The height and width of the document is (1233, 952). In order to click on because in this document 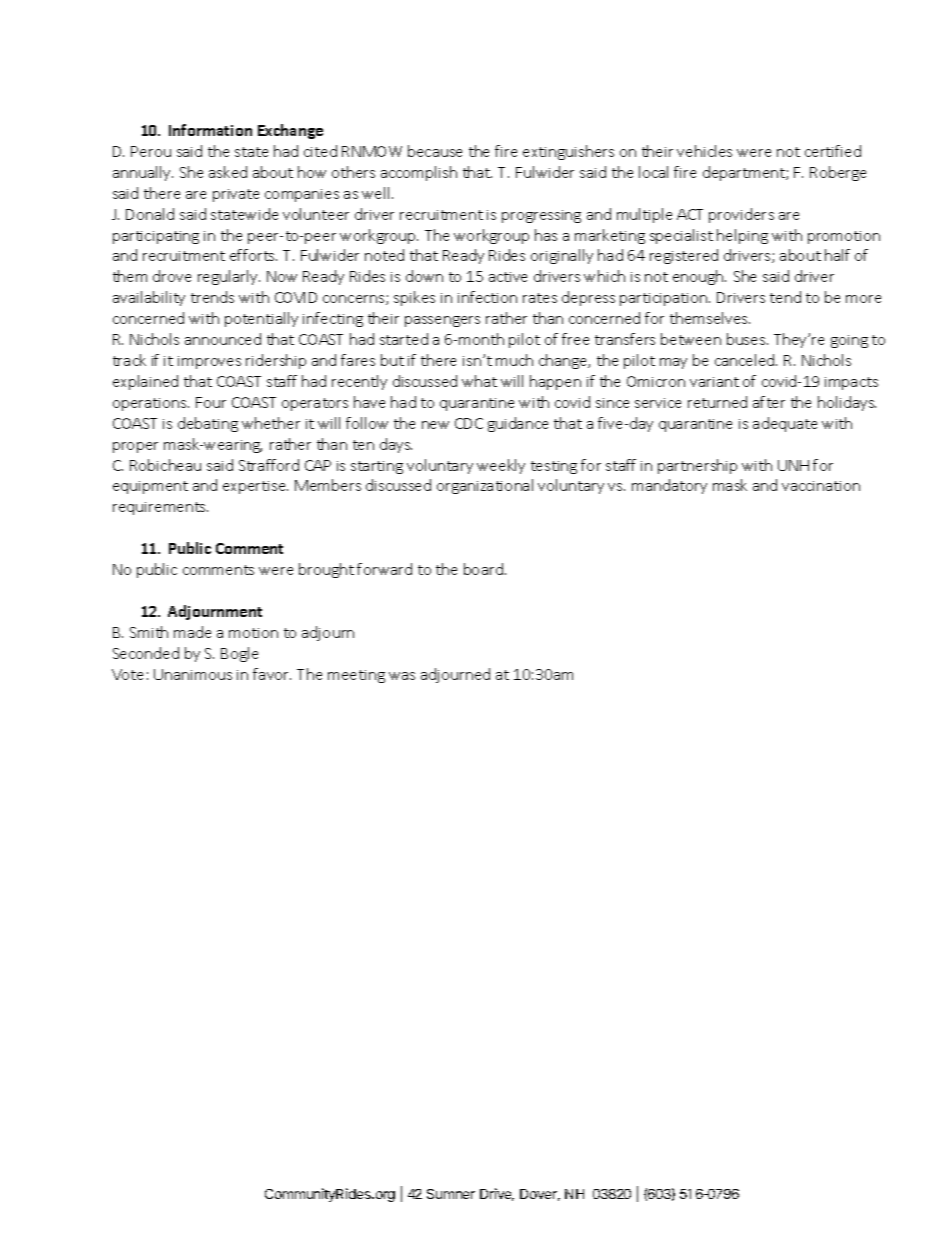, I will do `click(435, 151)`.
